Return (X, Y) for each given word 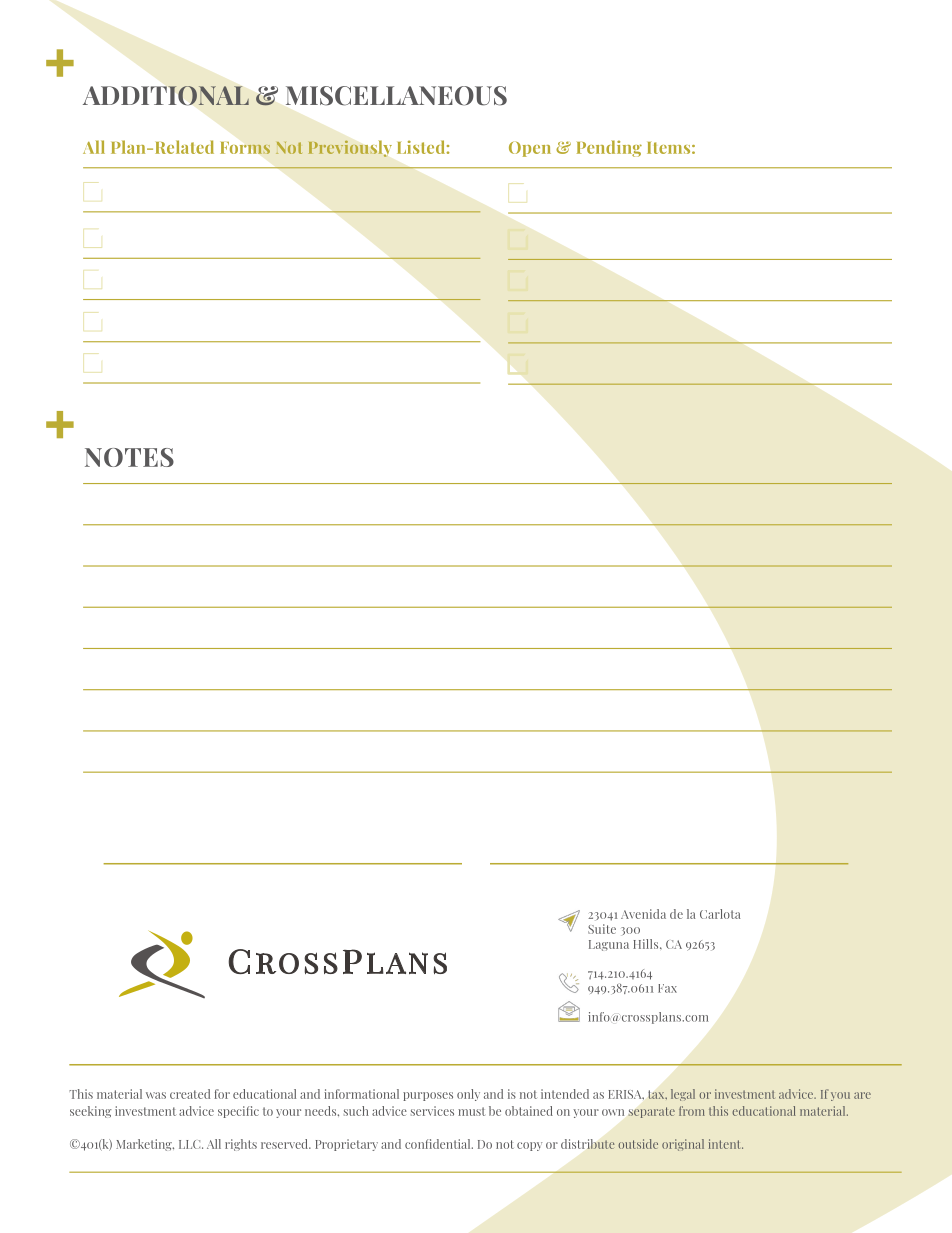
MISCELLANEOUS (396, 96)
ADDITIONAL (166, 96)
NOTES (129, 457)
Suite (602, 929)
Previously (350, 149)
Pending (609, 148)
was (156, 1095)
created (190, 1094)
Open (530, 149)
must (471, 1111)
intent (726, 1144)
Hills (647, 944)
